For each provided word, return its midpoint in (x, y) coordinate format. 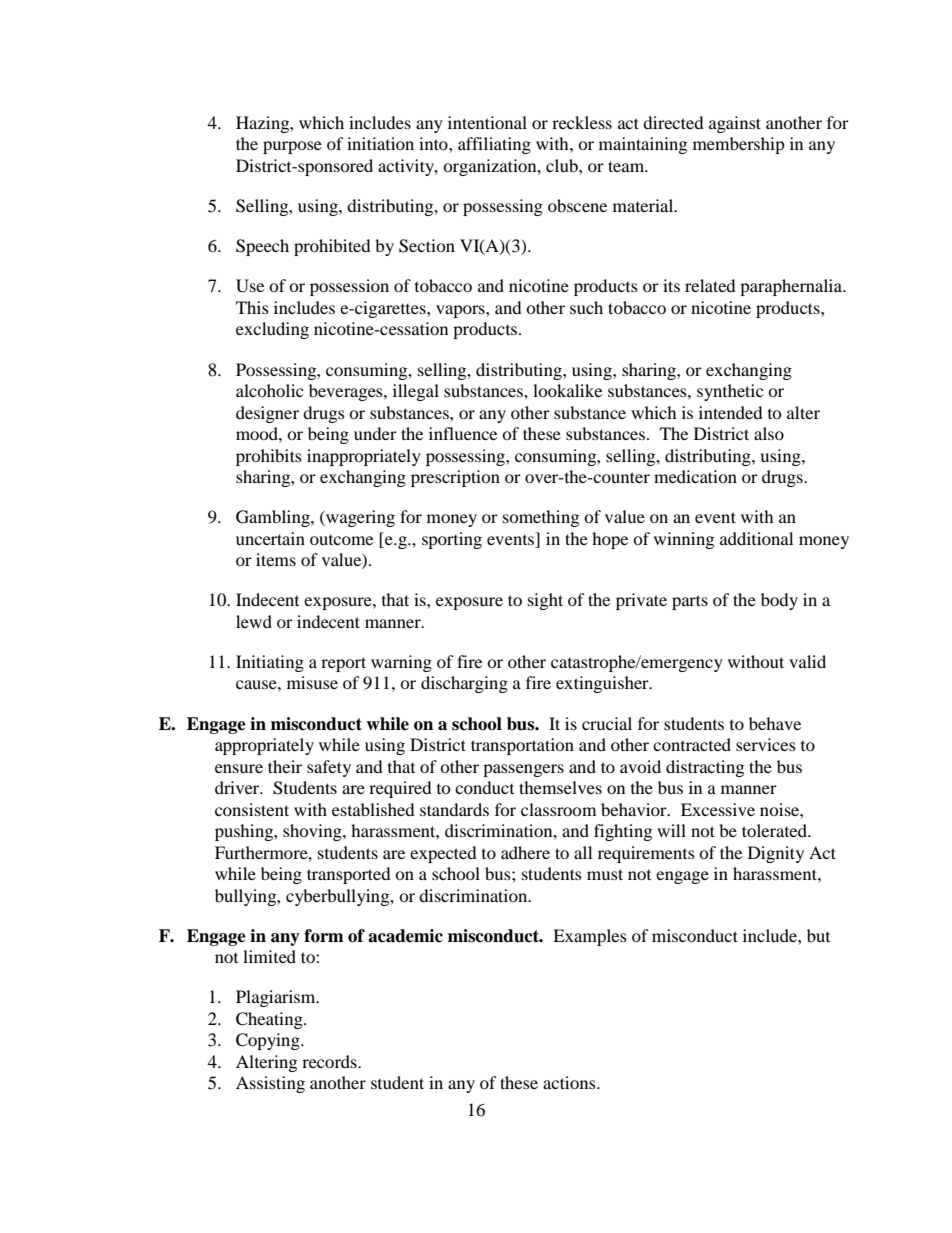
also (769, 433)
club (563, 165)
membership (739, 145)
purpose (292, 147)
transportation (522, 746)
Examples (590, 937)
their (285, 766)
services (766, 744)
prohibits (269, 457)
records (330, 1061)
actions (570, 1082)
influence (463, 433)
